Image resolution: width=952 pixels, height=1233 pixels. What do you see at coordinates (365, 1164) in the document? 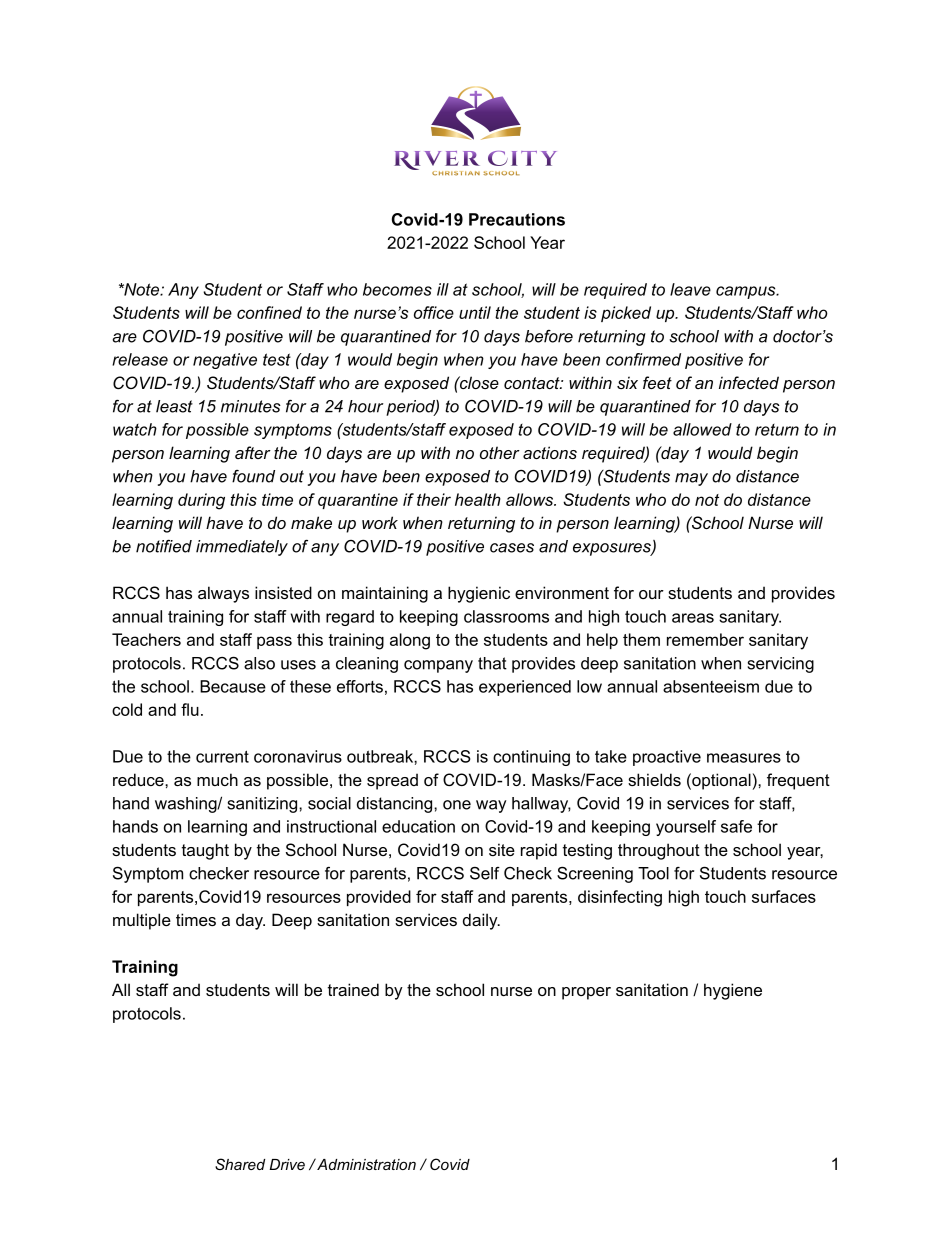
I see `Administration` at bounding box center [365, 1164].
